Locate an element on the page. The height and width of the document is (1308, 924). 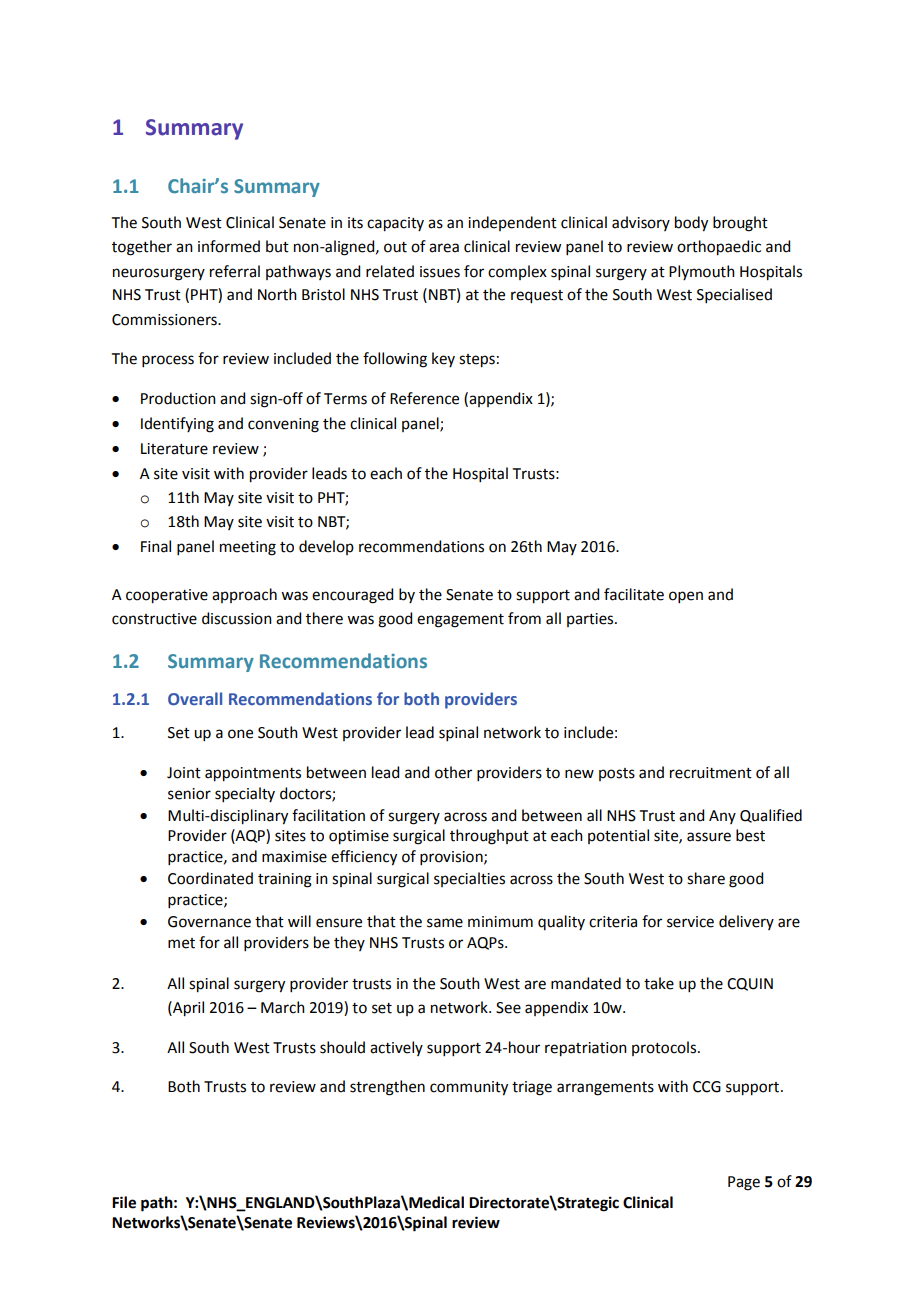
area is located at coordinates (444, 248).
